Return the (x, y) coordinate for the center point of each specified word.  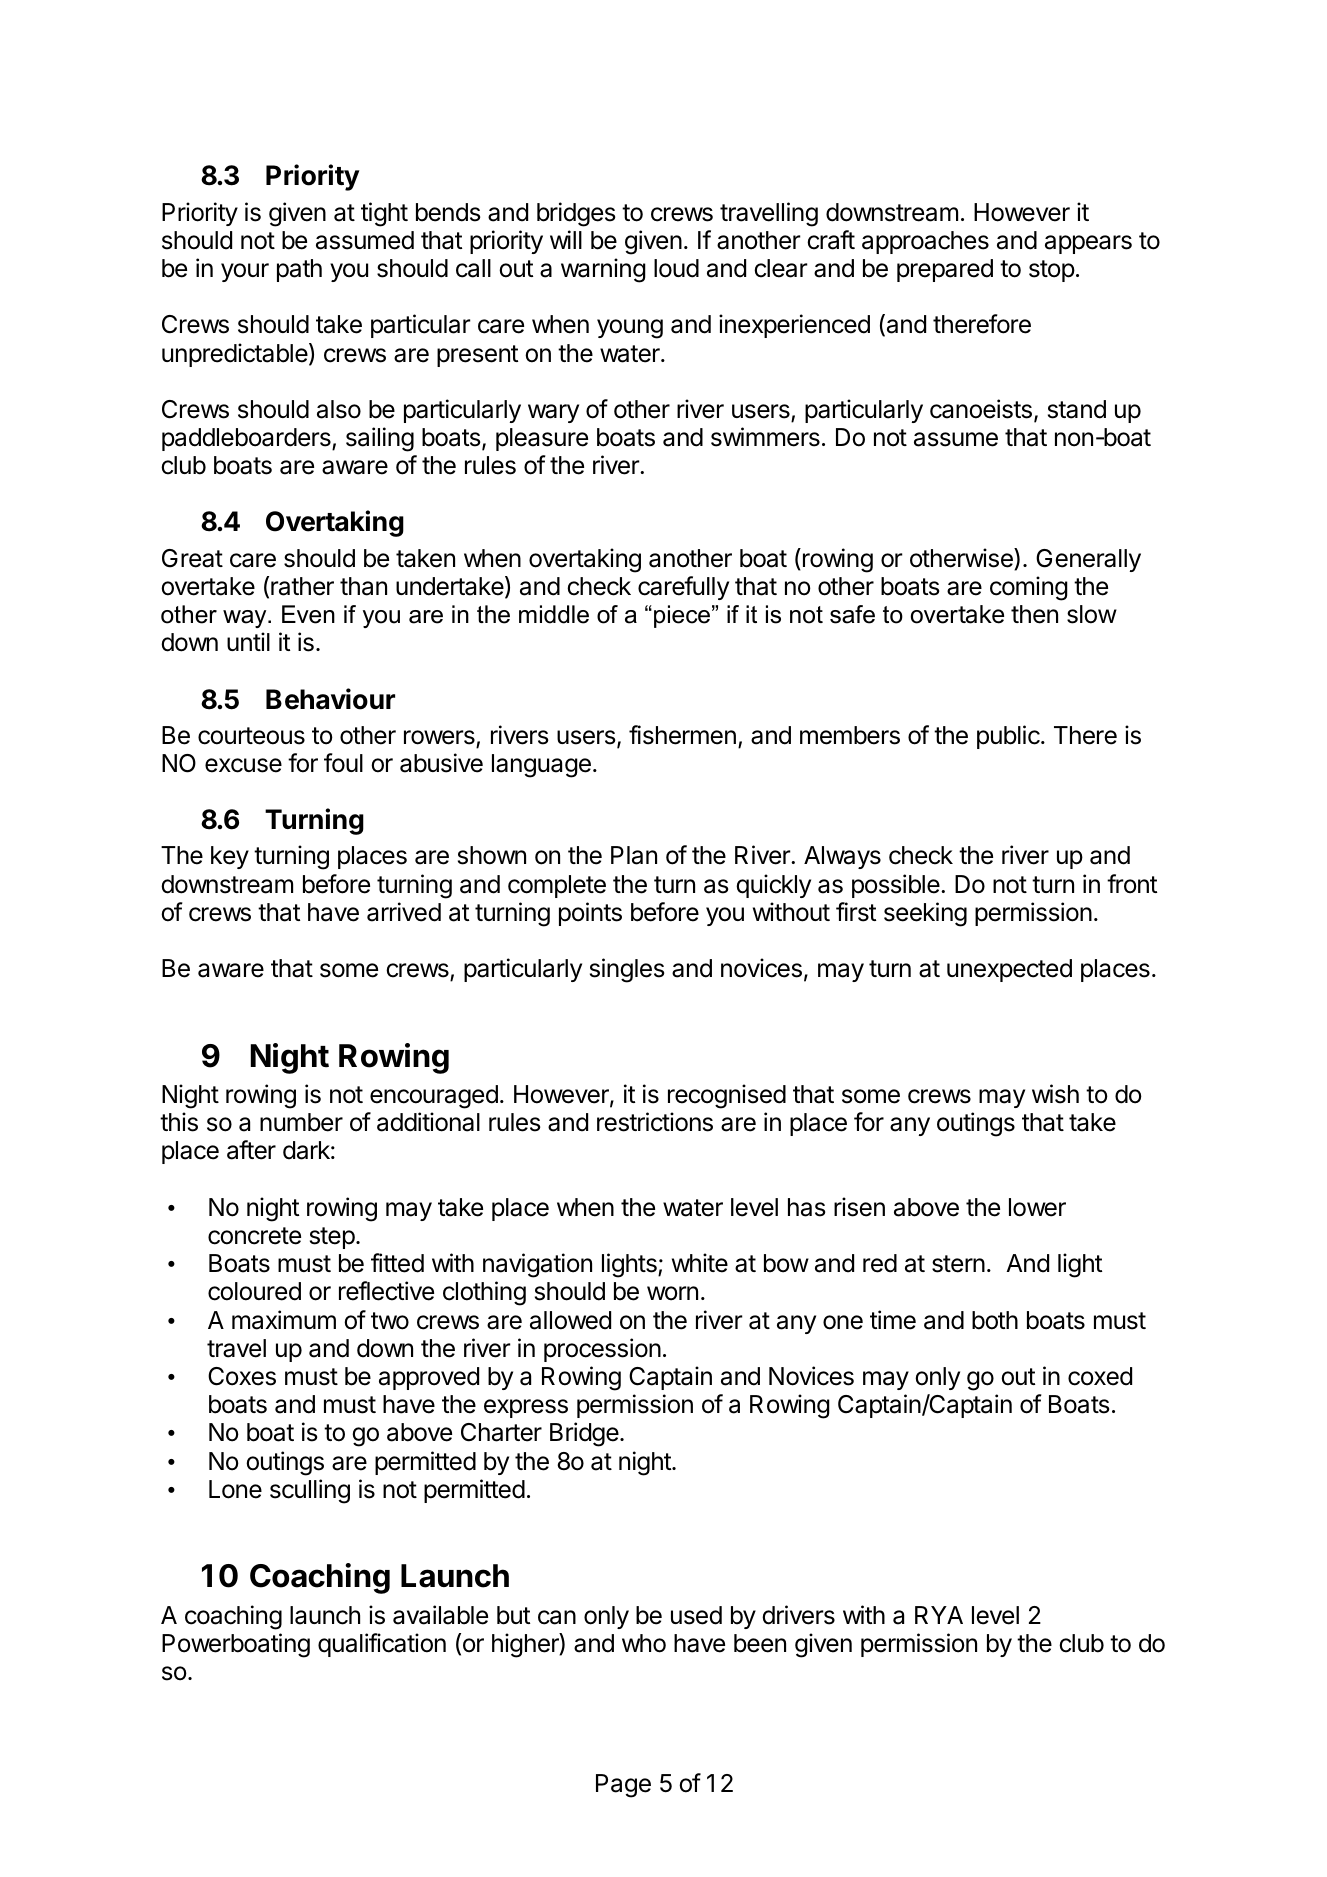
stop (1052, 271)
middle (554, 614)
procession (602, 1350)
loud (676, 268)
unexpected (1009, 970)
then (1034, 614)
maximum (284, 1320)
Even (308, 614)
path (299, 270)
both (995, 1320)
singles (627, 970)
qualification (382, 1645)
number (301, 1122)
